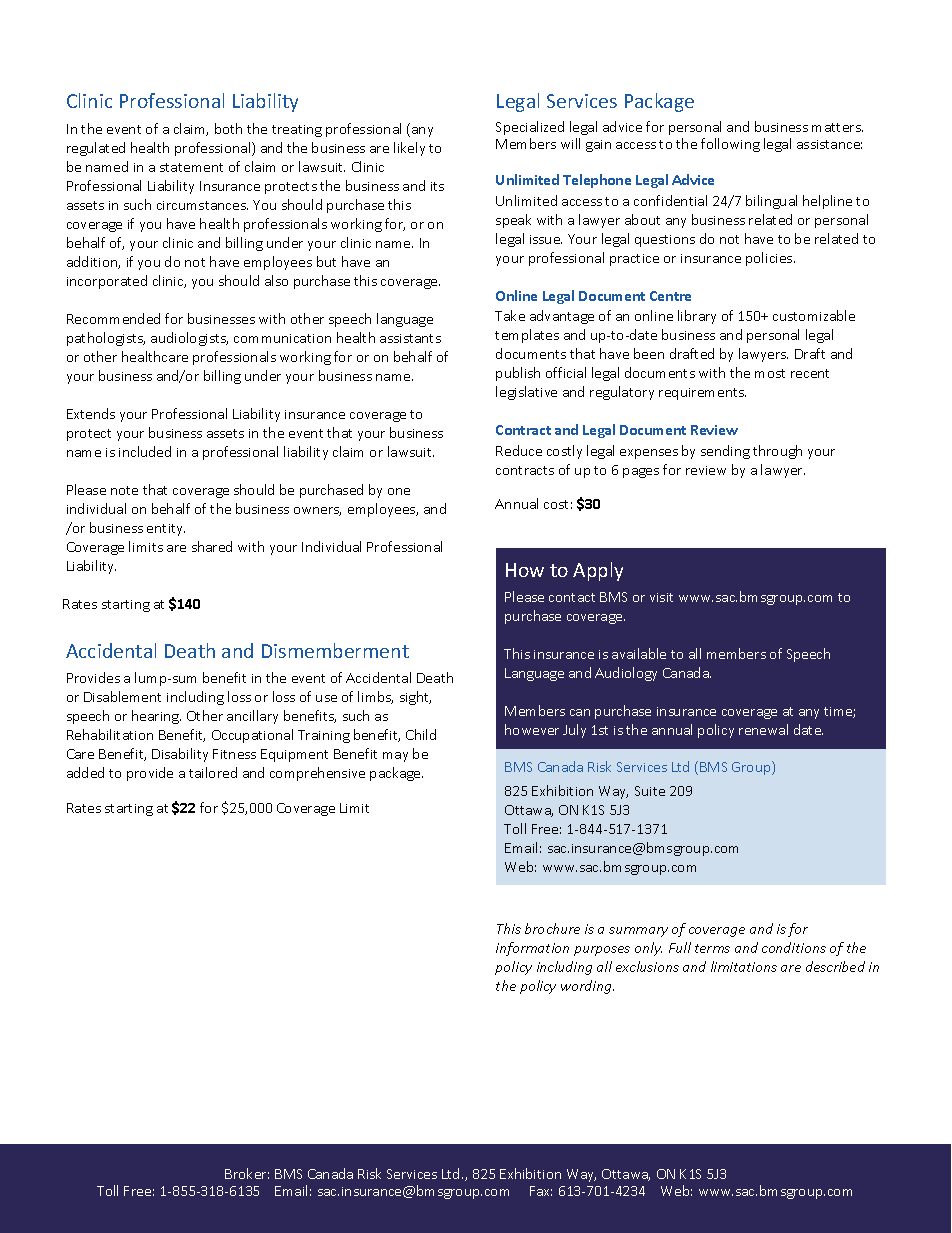  What do you see at coordinates (650, 791) in the screenshot?
I see `Suite` at bounding box center [650, 791].
